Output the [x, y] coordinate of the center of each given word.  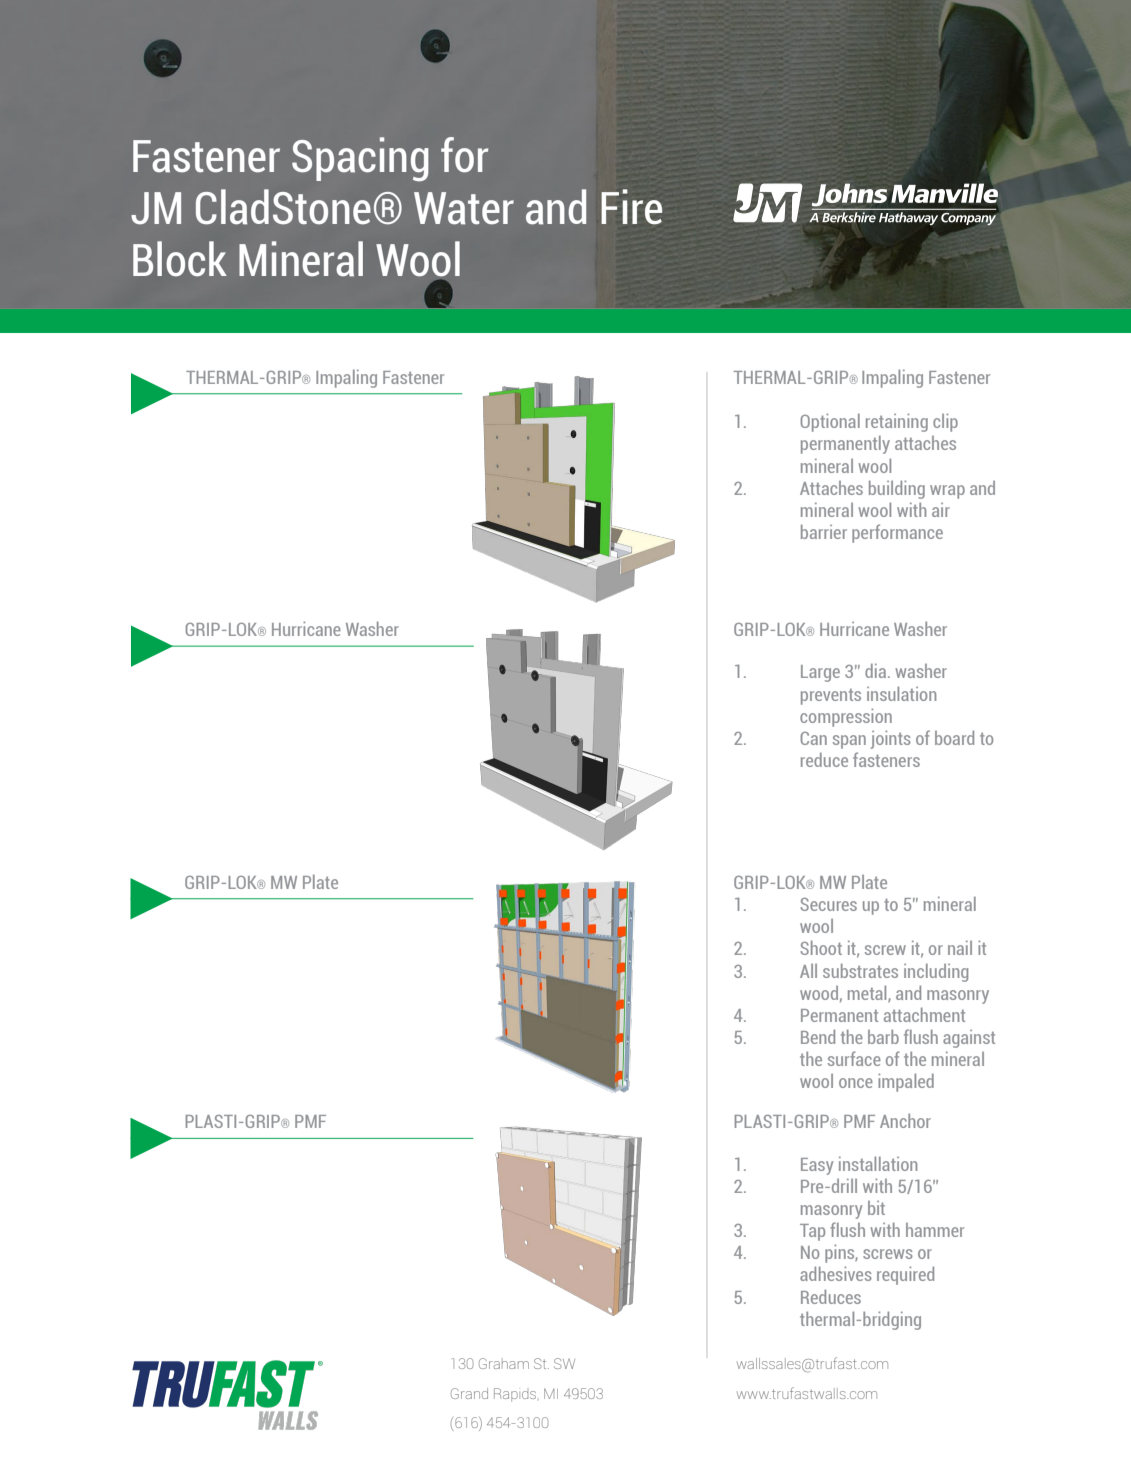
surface [854, 1058]
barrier [824, 531]
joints [890, 739]
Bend [818, 1036]
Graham [504, 1363]
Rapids [516, 1395]
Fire [631, 207]
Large [820, 673]
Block [180, 259]
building [897, 489]
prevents [831, 697]
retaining [897, 422]
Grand [469, 1393]
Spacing [360, 159]
